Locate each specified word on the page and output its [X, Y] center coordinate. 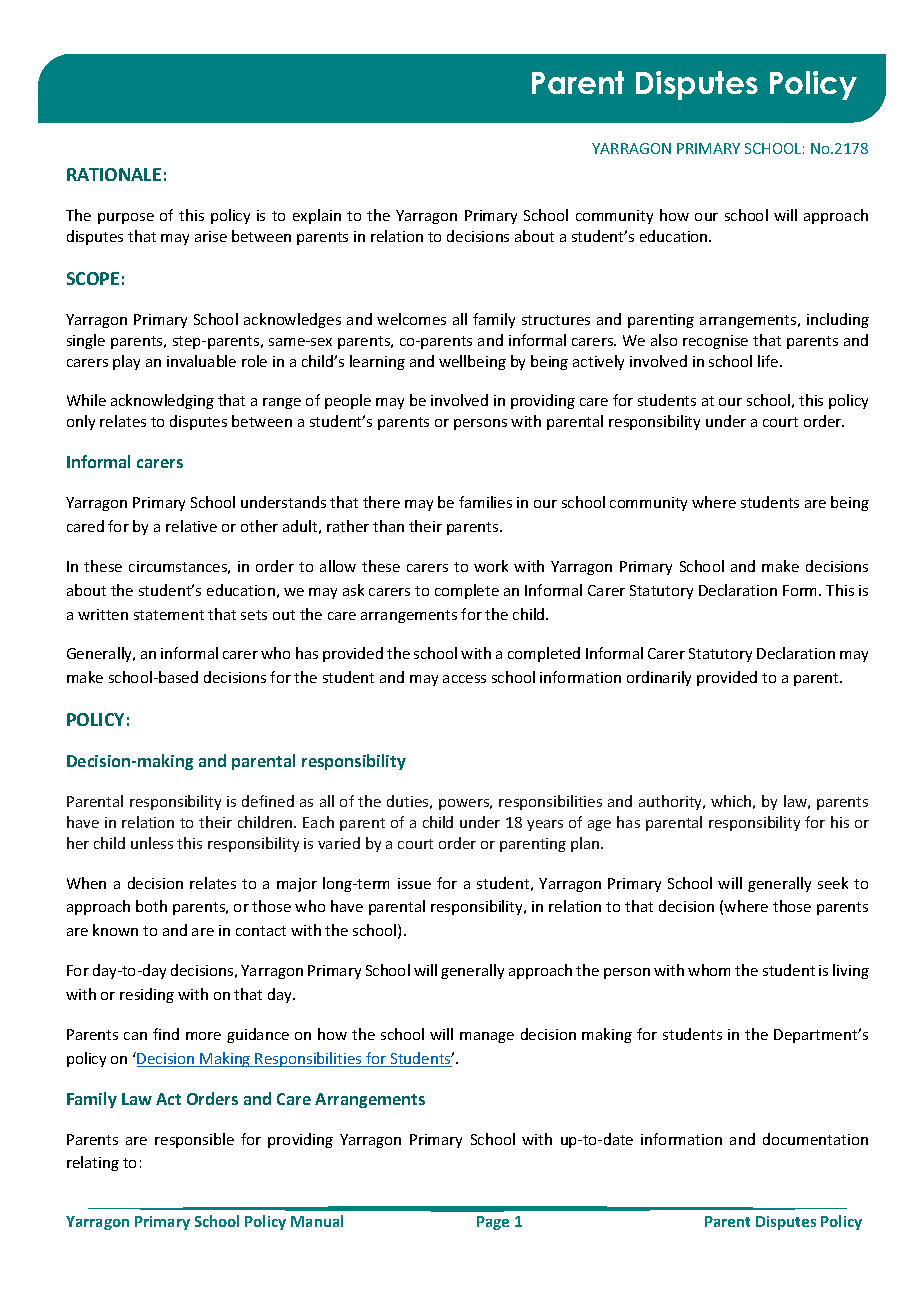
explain [317, 216]
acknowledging [162, 401]
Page [493, 1223]
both [151, 906]
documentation [815, 1139]
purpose [126, 218]
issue [414, 883]
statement [169, 615]
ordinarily [659, 678]
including [838, 320]
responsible [194, 1140]
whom [709, 970]
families [485, 502]
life [769, 361]
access [464, 679]
